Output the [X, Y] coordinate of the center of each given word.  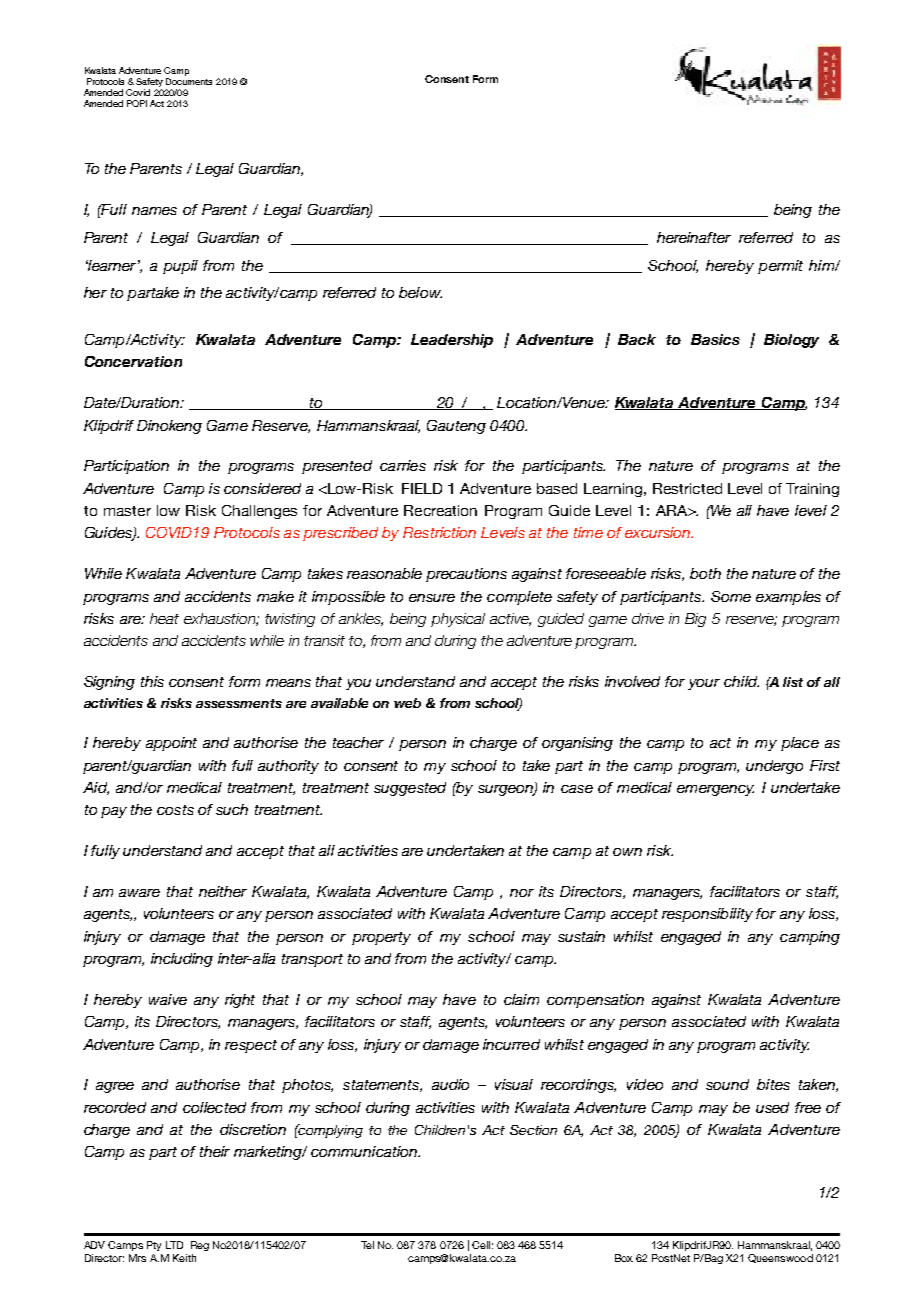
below [420, 292]
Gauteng [456, 427]
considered [262, 488]
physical [458, 620]
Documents [189, 81]
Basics [715, 339]
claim [521, 999]
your [704, 684]
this [152, 681]
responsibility [707, 915]
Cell [481, 1245]
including [182, 960]
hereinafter [694, 237]
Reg [200, 1246]
